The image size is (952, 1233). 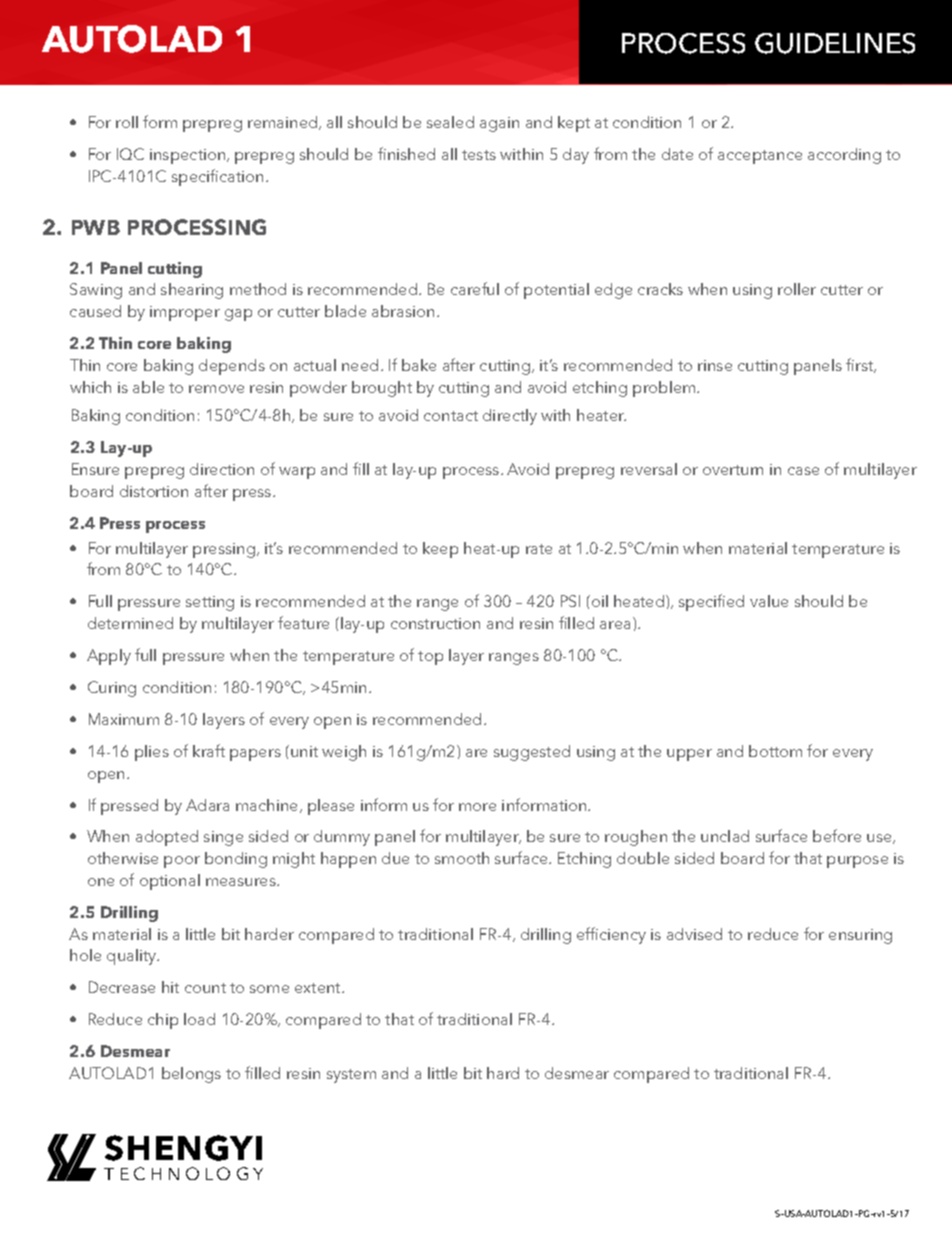 What do you see at coordinates (185, 313) in the page?
I see `improper` at bounding box center [185, 313].
